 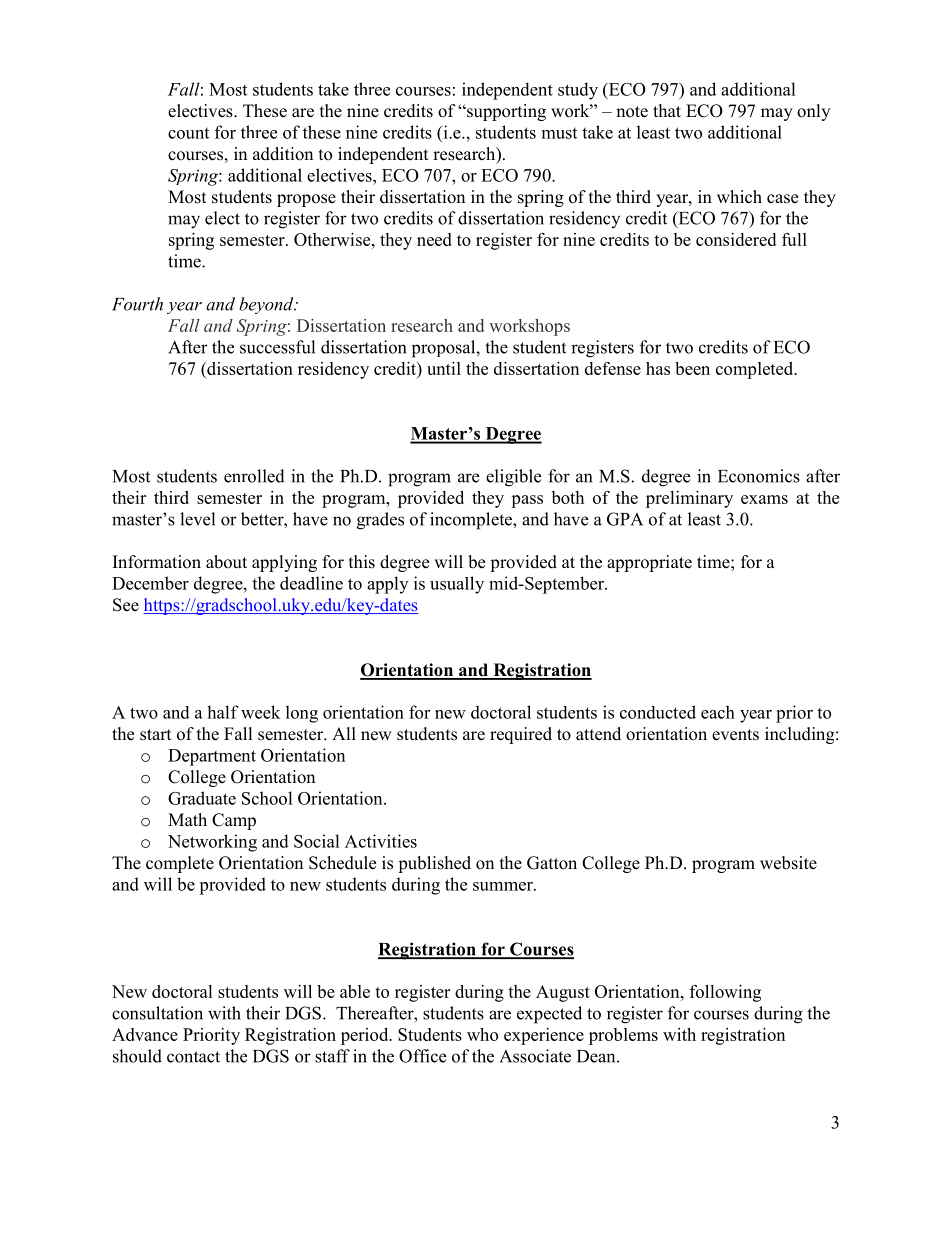 What do you see at coordinates (667, 110) in the screenshot?
I see `that` at bounding box center [667, 110].
